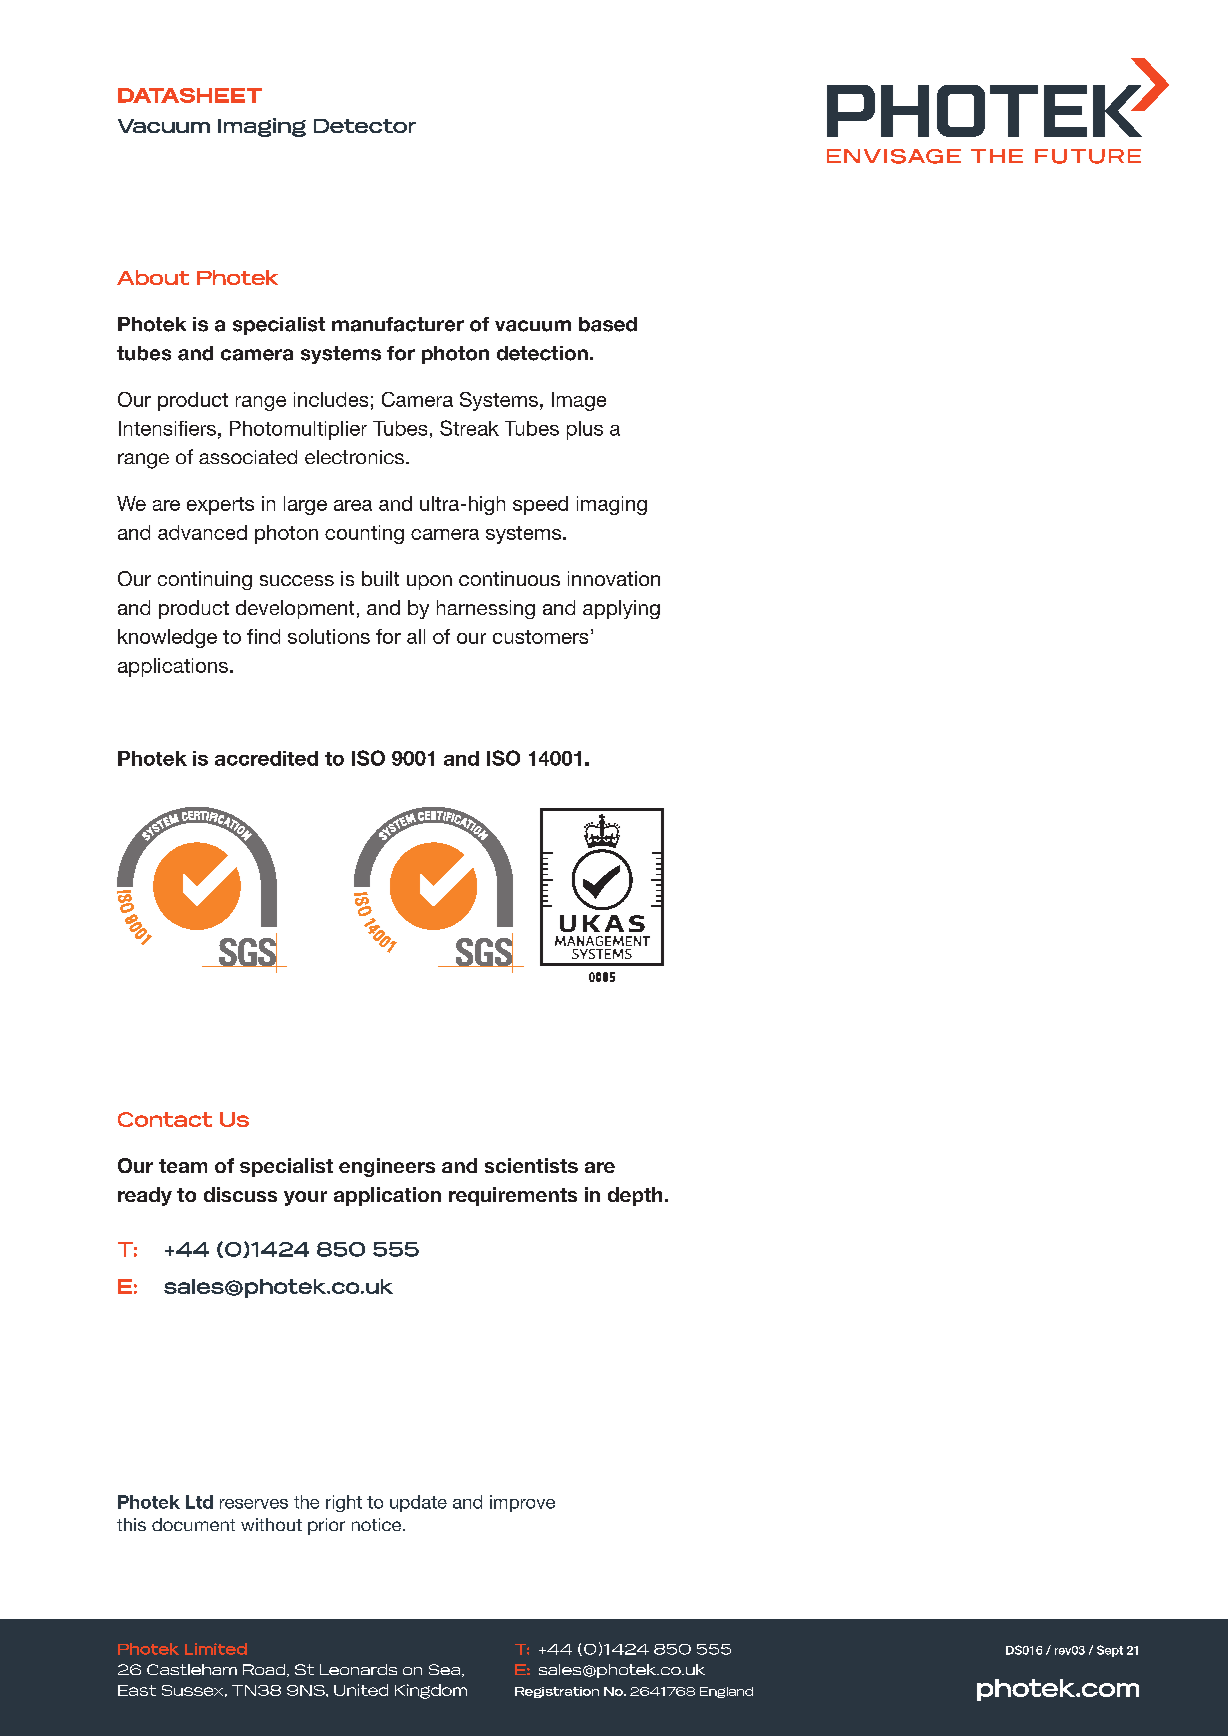 This screenshot has width=1228, height=1736. I want to click on plus, so click(585, 430).
